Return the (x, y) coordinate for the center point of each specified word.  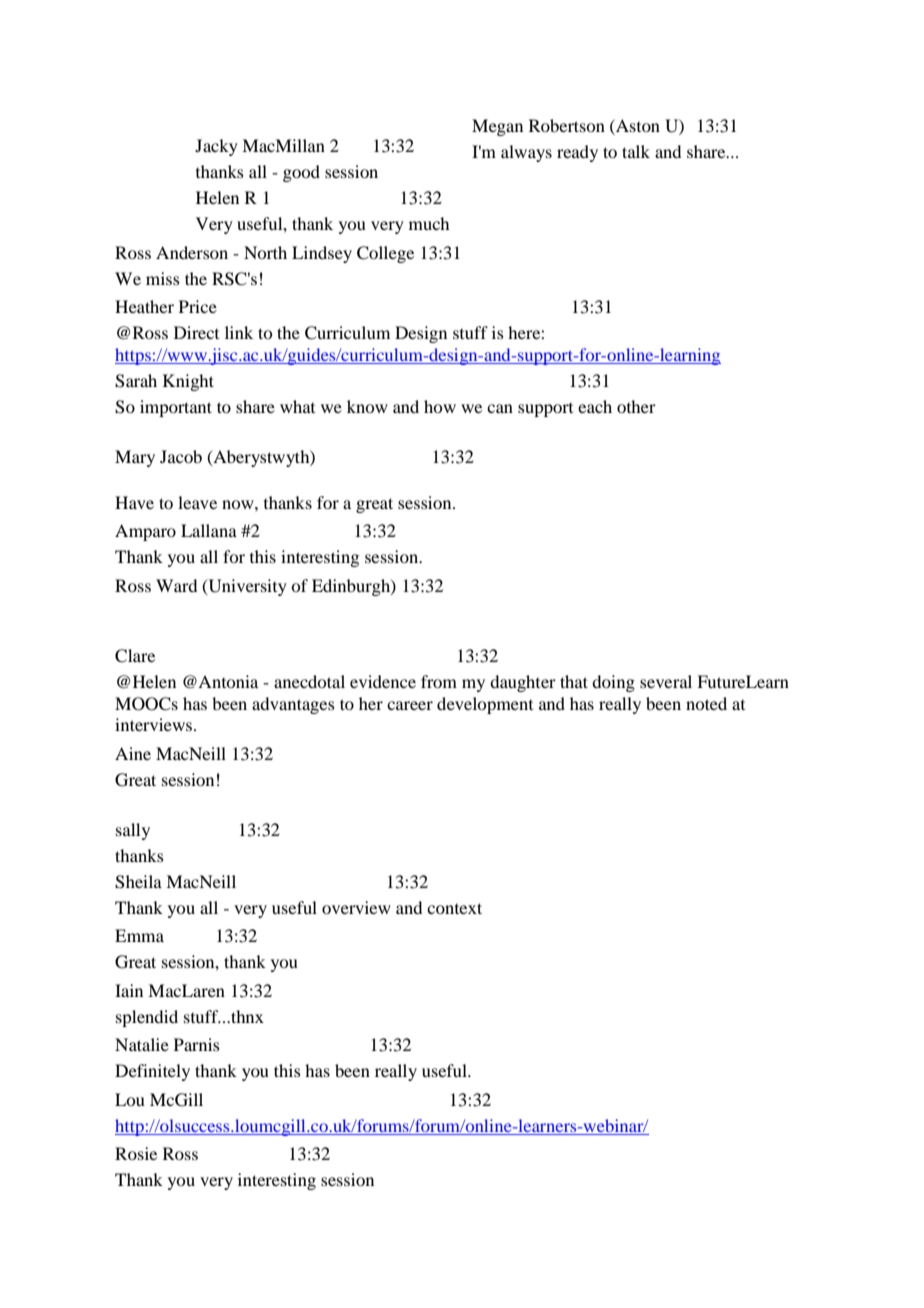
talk (636, 151)
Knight (188, 382)
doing (613, 683)
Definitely (152, 1072)
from (439, 681)
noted (706, 703)
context (454, 908)
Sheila (138, 882)
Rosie (136, 1153)
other (636, 406)
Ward (176, 585)
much (429, 223)
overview (356, 907)
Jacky (216, 147)
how (440, 406)
